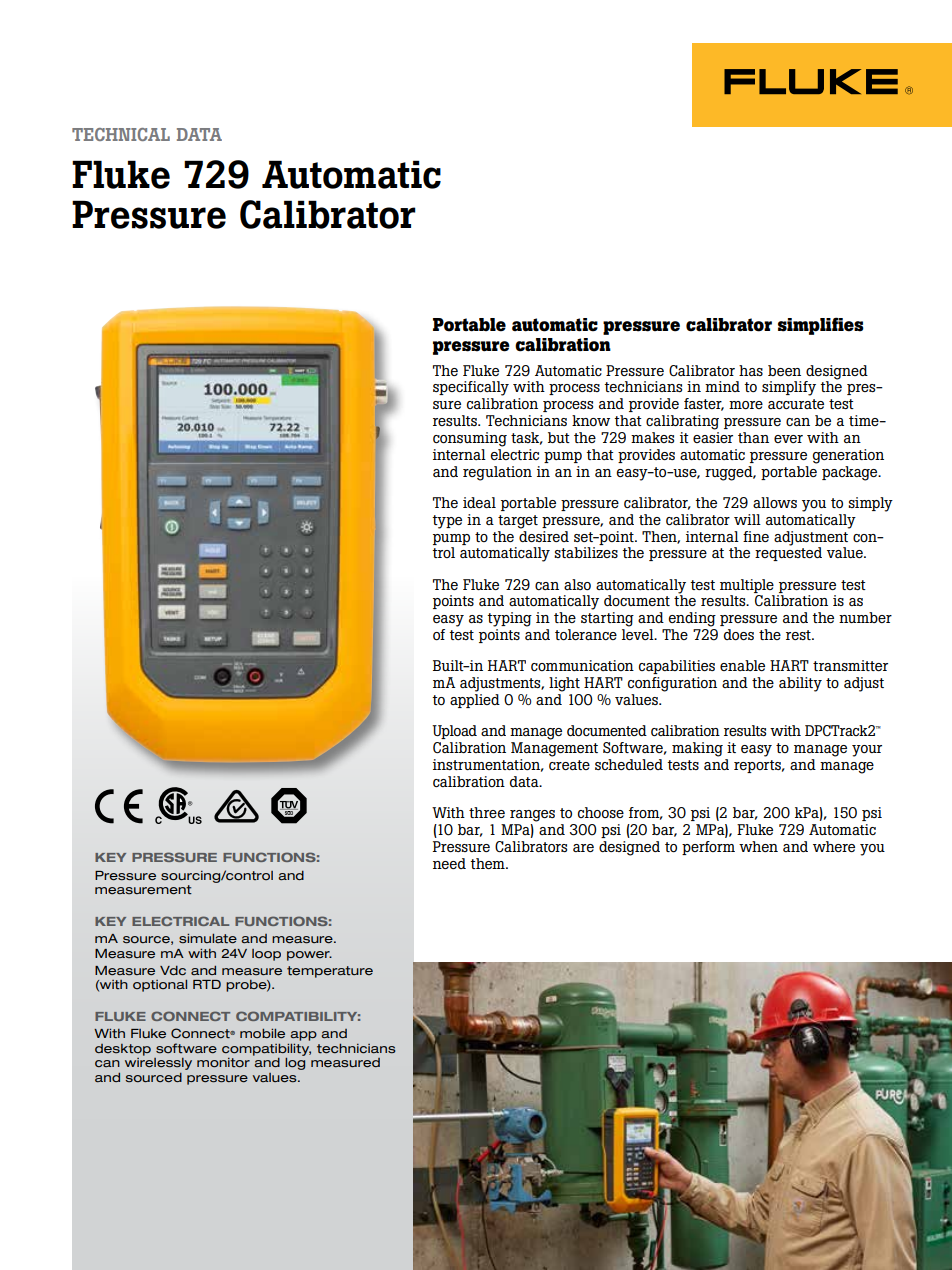 This document has width=952, height=1270. I want to click on simulate, so click(208, 939).
